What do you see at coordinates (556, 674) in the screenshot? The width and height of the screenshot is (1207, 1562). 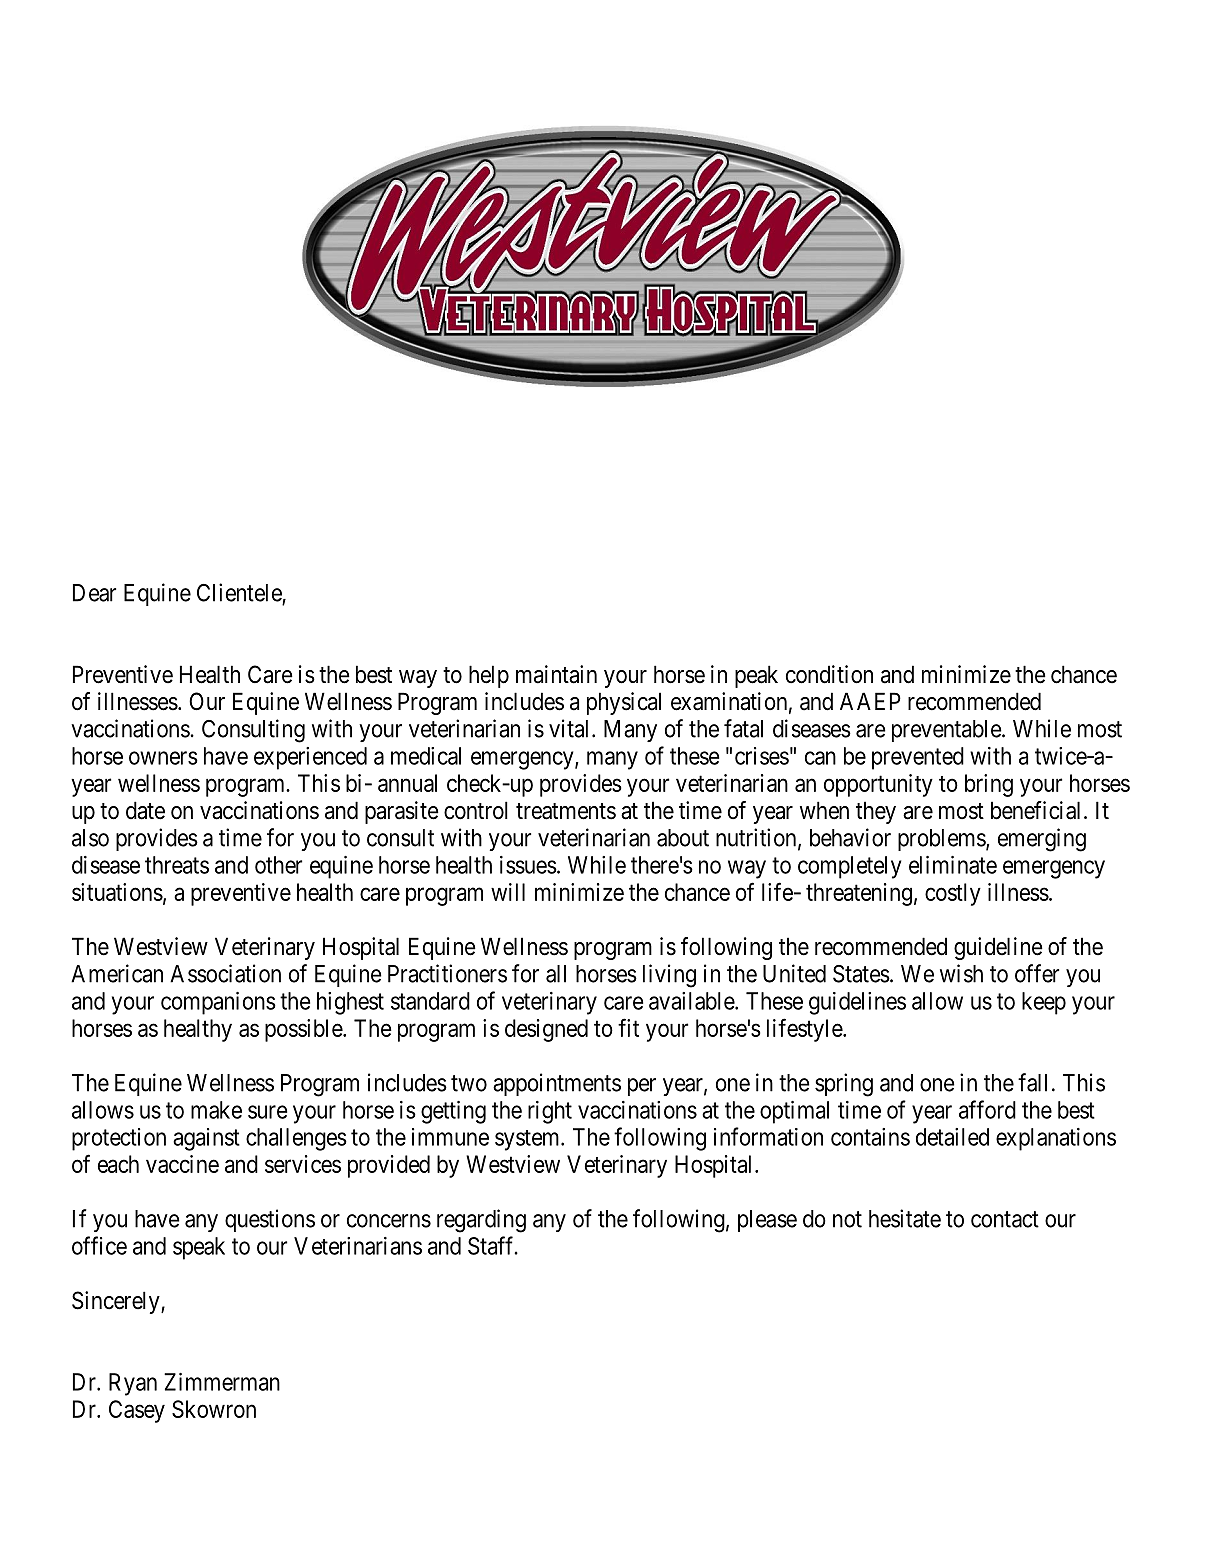 I see `maintain` at bounding box center [556, 674].
